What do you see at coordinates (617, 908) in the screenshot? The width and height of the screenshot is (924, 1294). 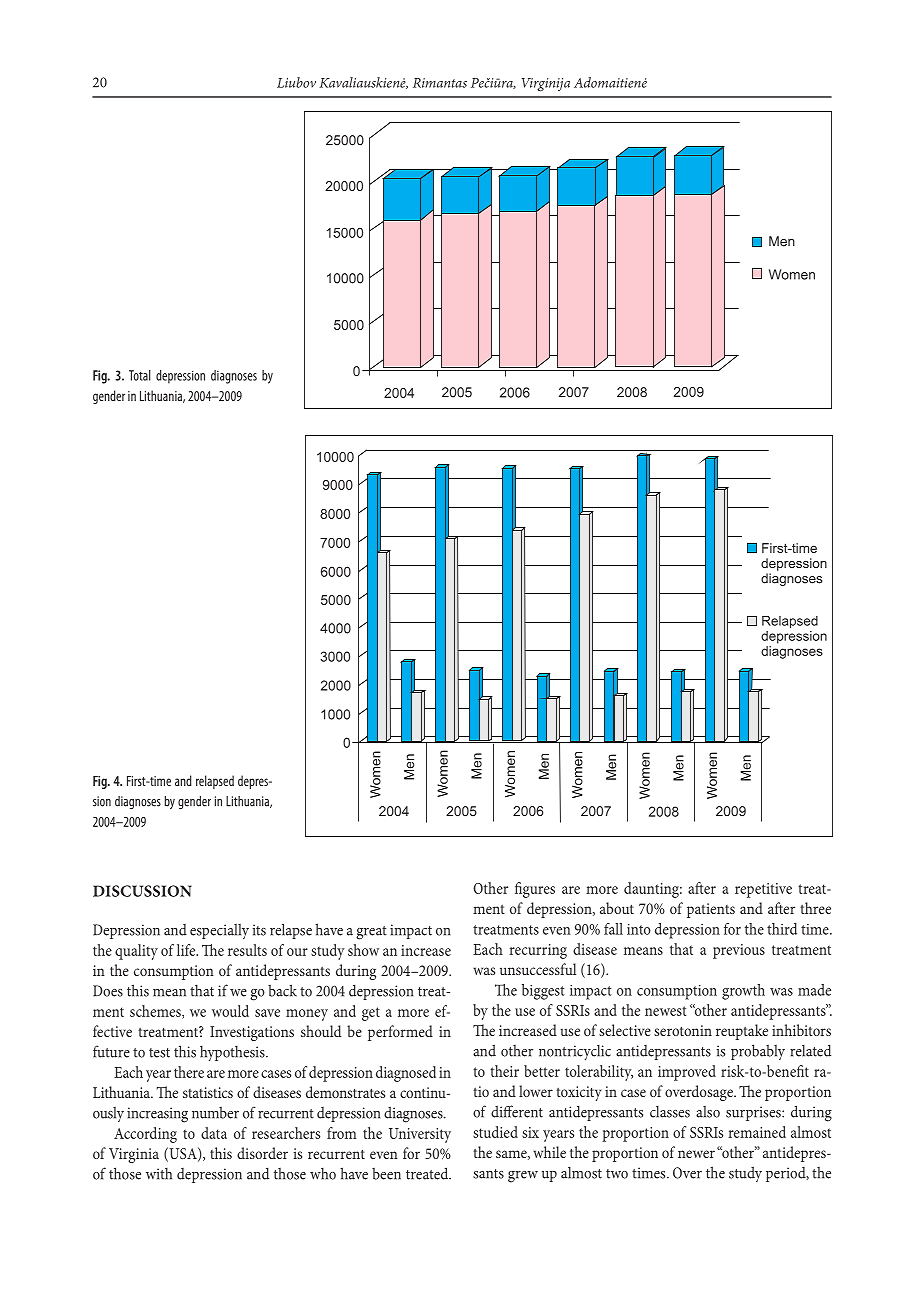 I see `about` at bounding box center [617, 908].
